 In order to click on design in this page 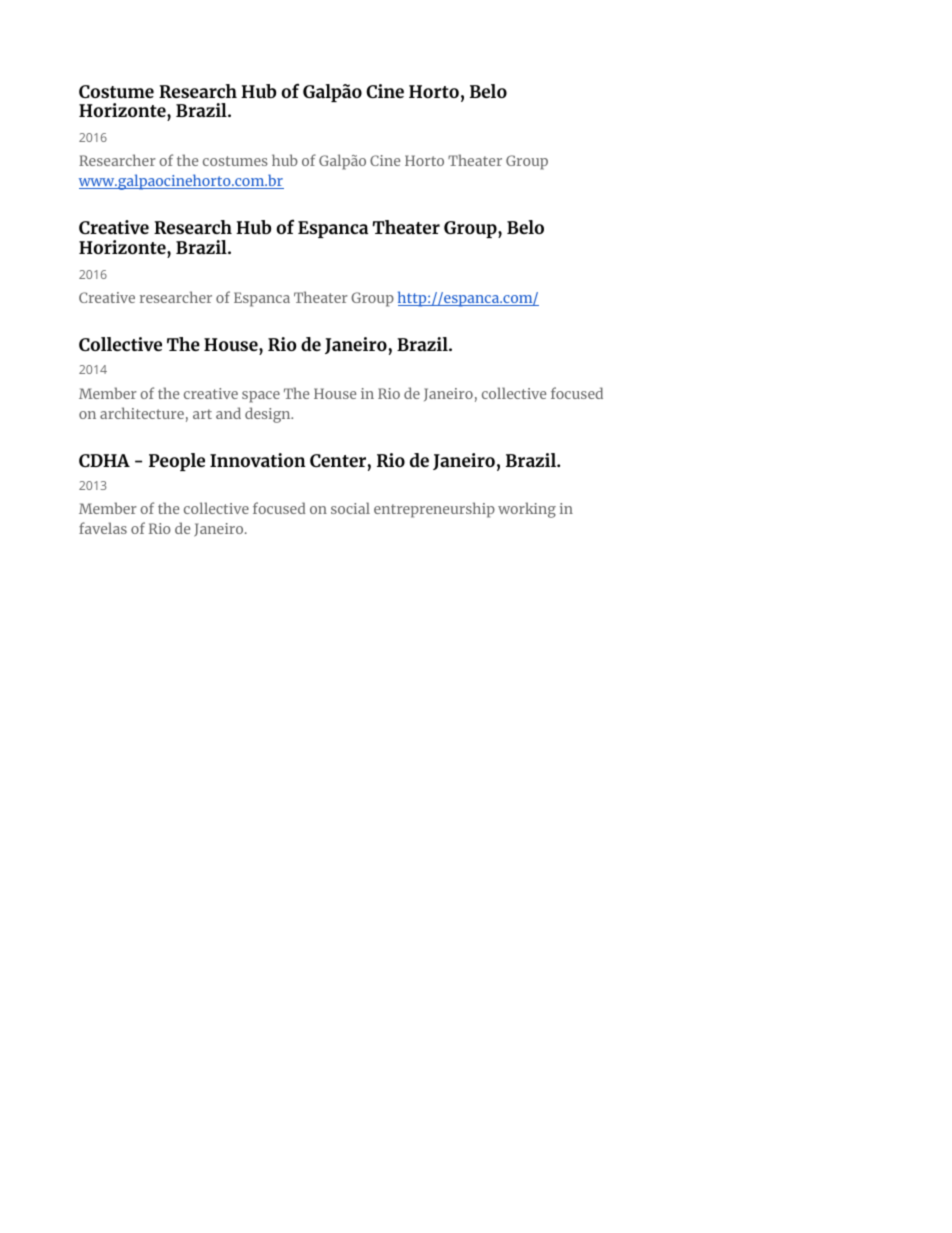, I will do `click(269, 415)`.
